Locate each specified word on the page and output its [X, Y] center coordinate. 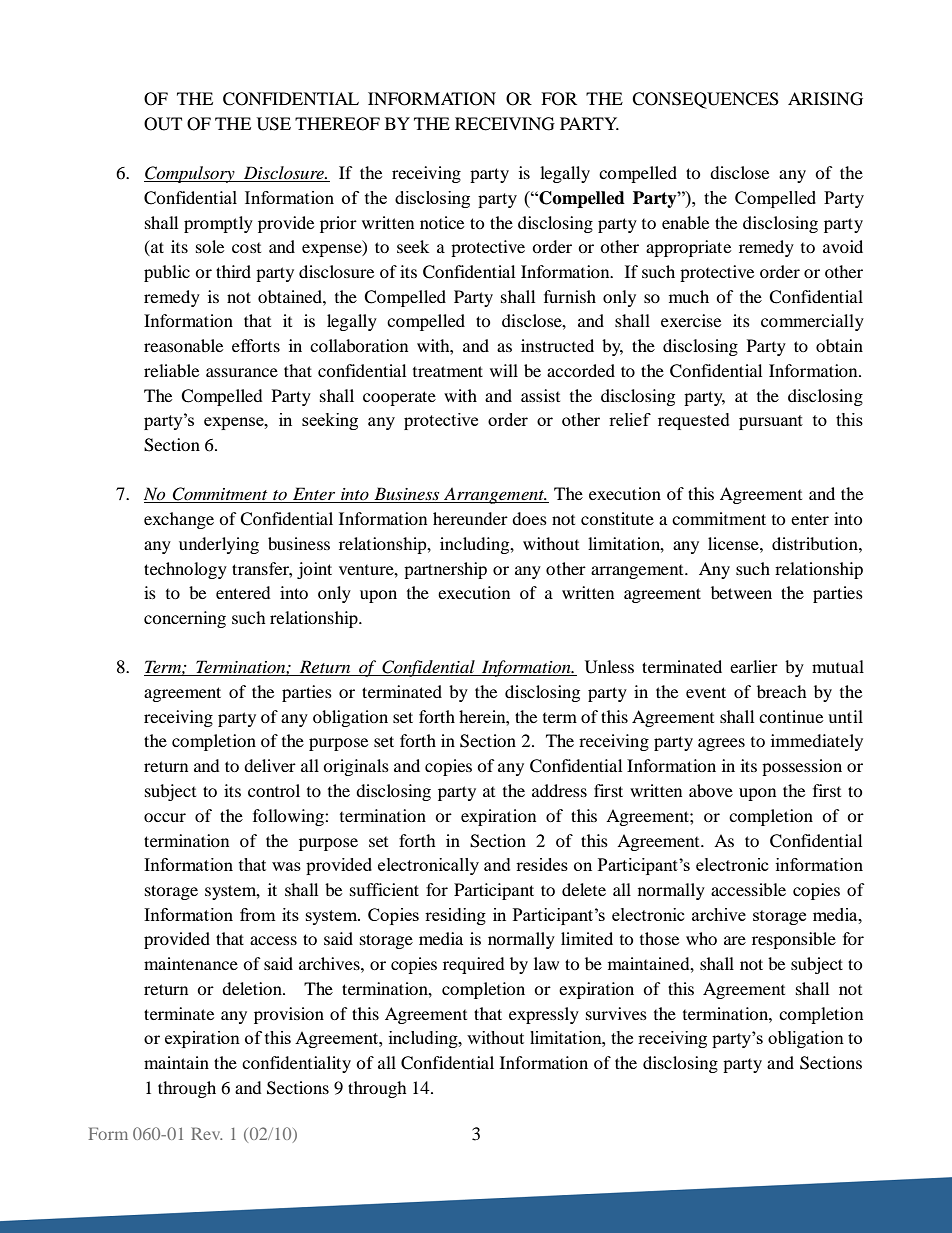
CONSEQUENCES [705, 100]
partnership [445, 570]
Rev [206, 1133]
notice [442, 222]
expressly [544, 1015]
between [741, 592]
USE [274, 124]
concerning [185, 619]
